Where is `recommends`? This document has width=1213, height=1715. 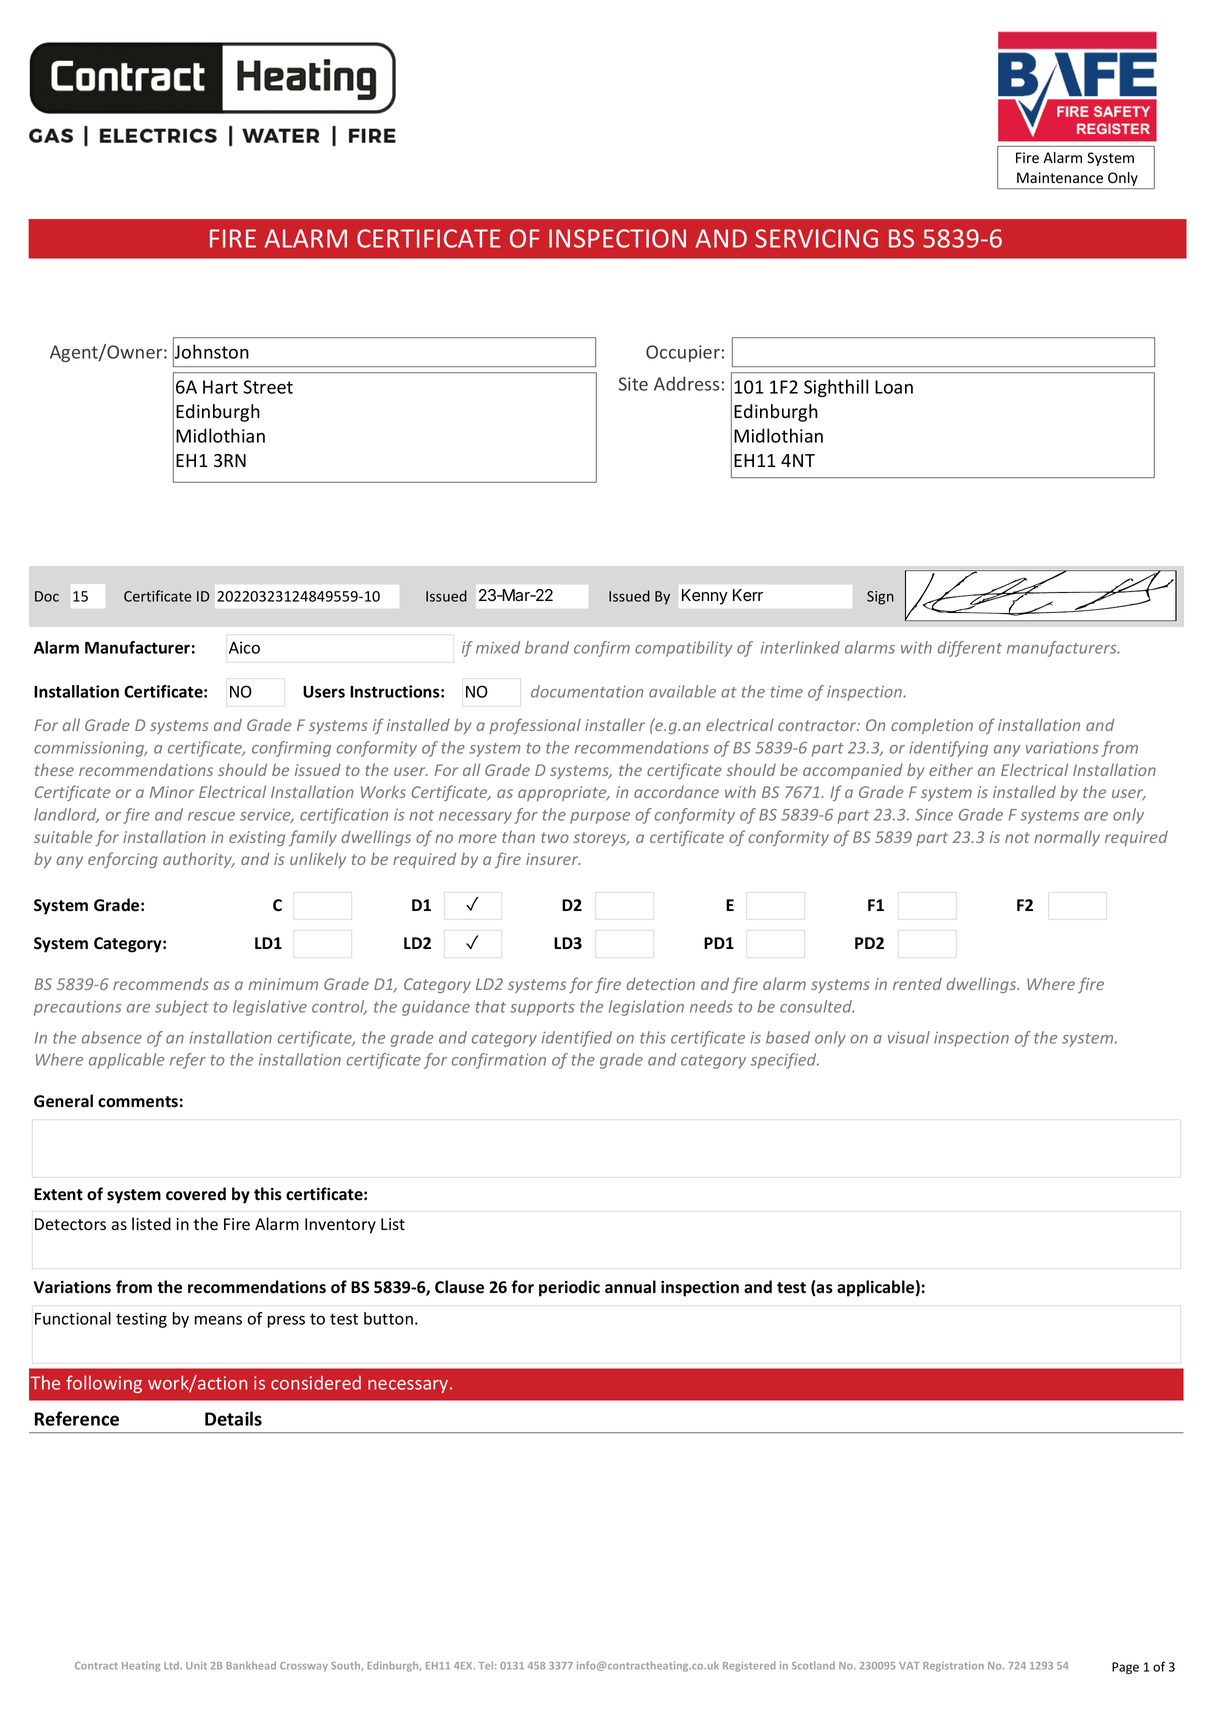
recommends is located at coordinates (161, 983).
